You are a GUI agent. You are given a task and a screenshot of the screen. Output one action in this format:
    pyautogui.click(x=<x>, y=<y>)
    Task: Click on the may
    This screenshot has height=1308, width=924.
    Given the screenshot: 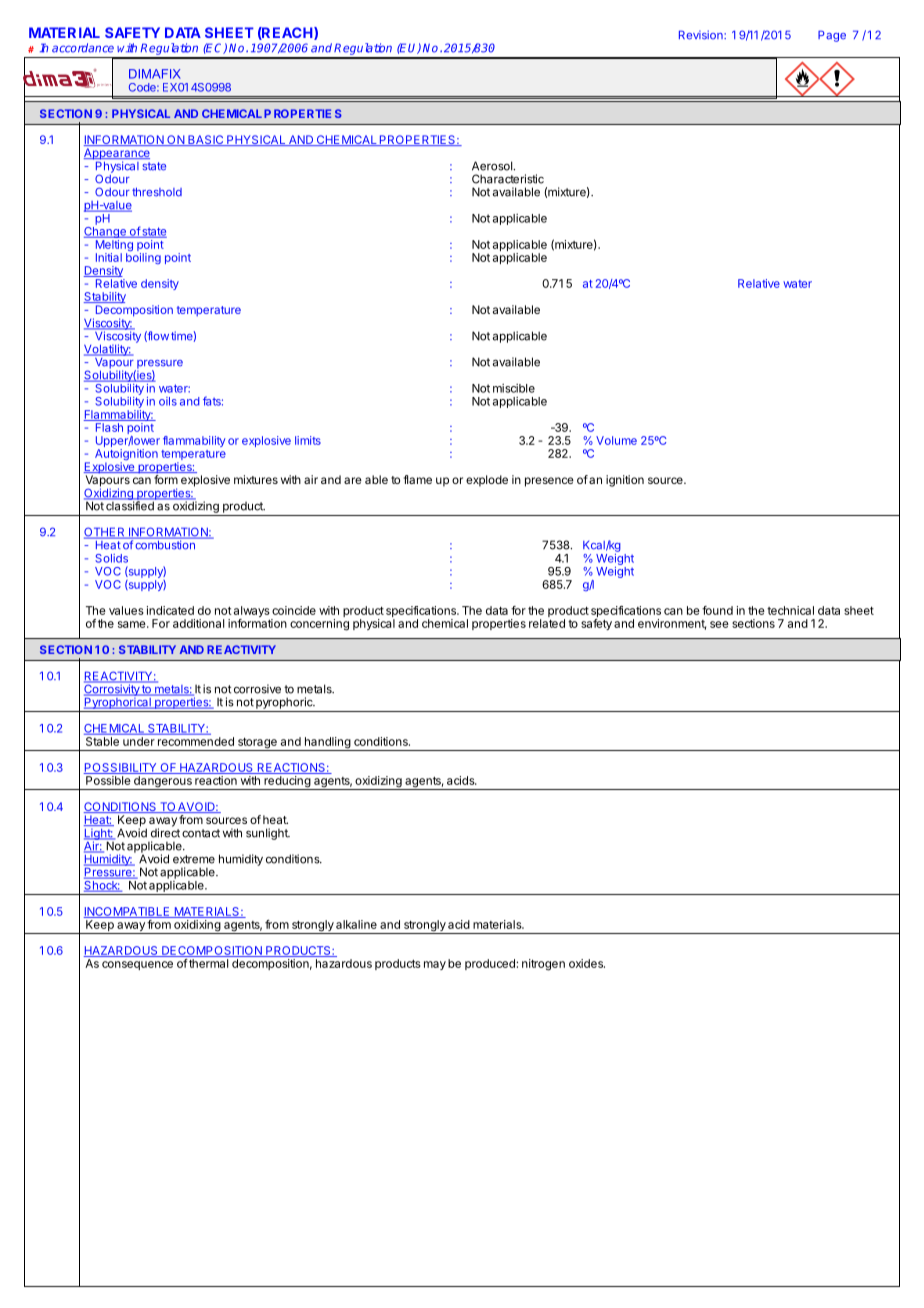 What is the action you would take?
    pyautogui.click(x=435, y=965)
